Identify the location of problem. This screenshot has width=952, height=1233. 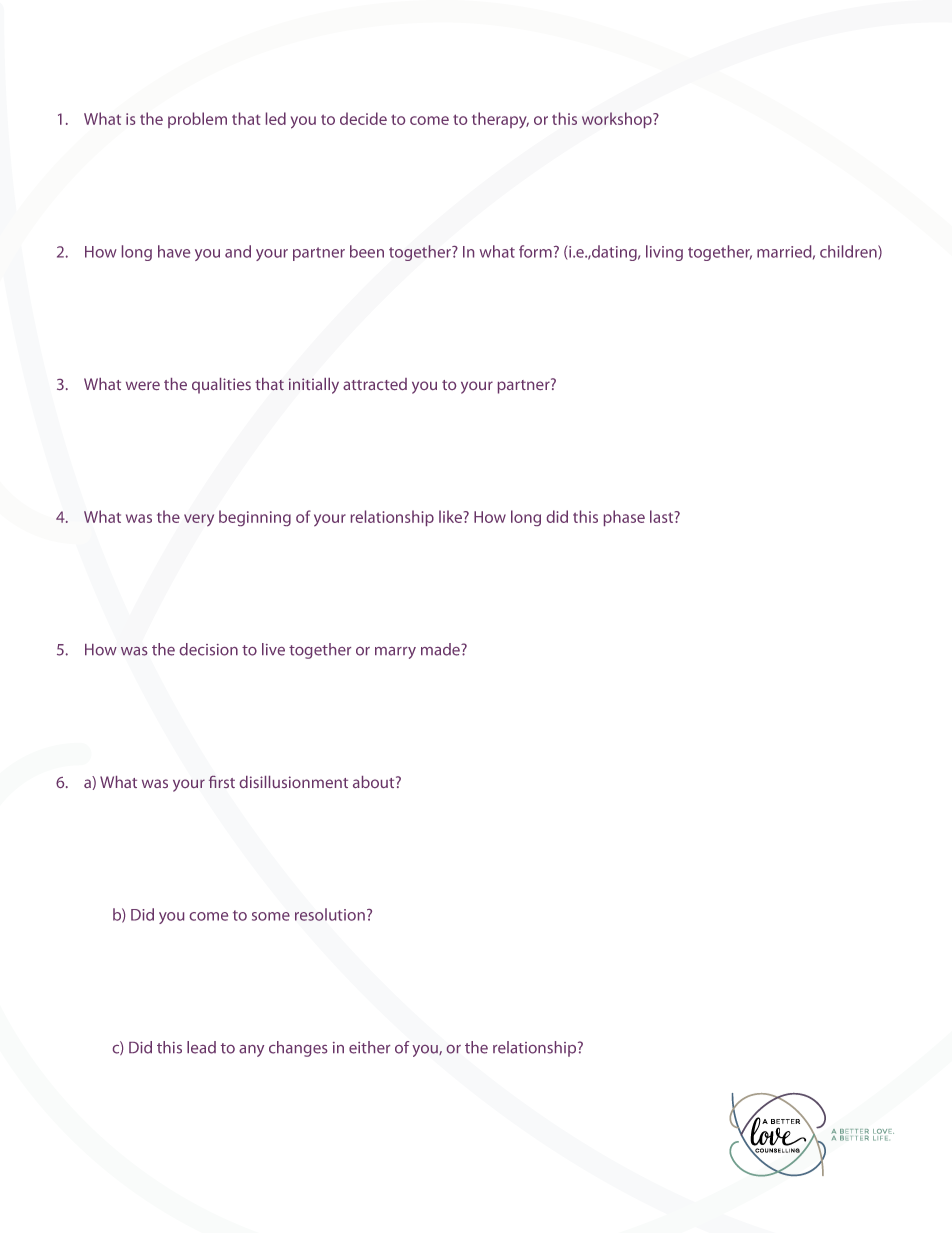
(197, 120).
